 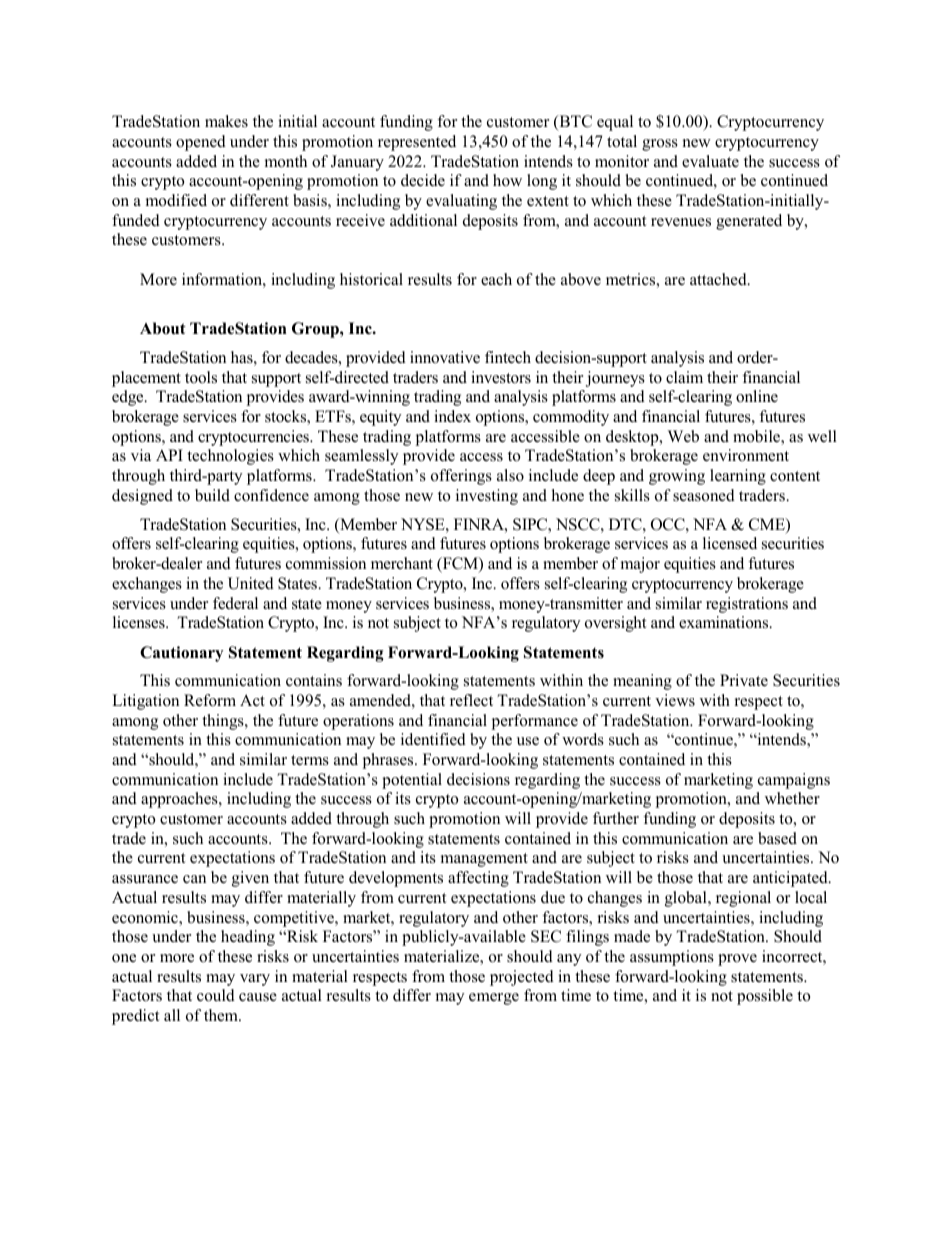 I want to click on United, so click(x=251, y=583).
